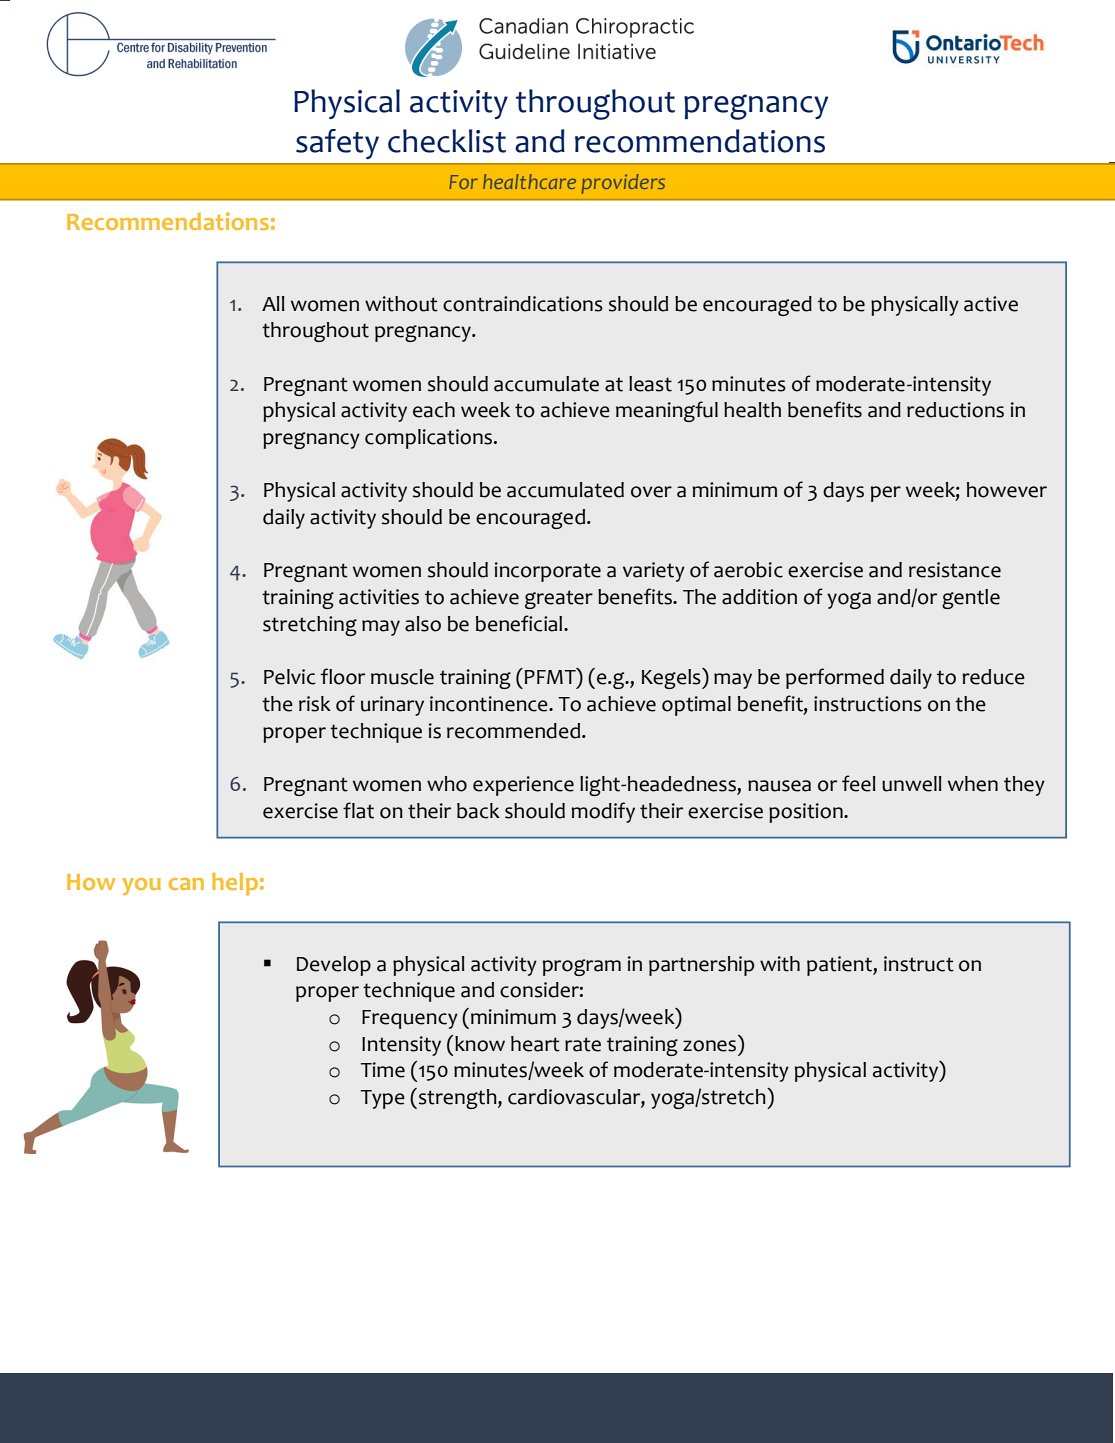  Describe the element at coordinates (991, 304) in the image. I see `active` at that location.
